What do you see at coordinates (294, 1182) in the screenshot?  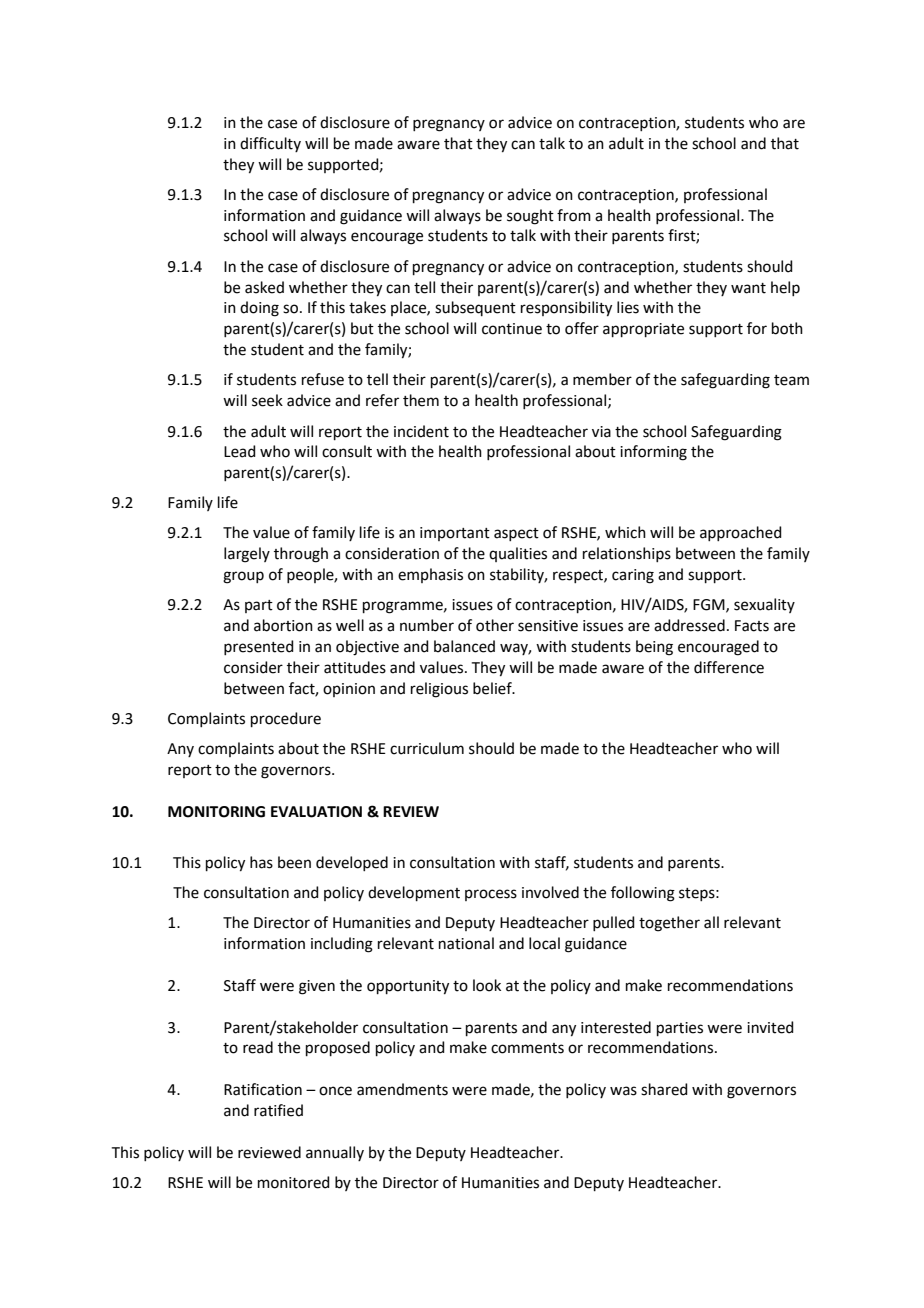 I see `monitored` at bounding box center [294, 1182].
